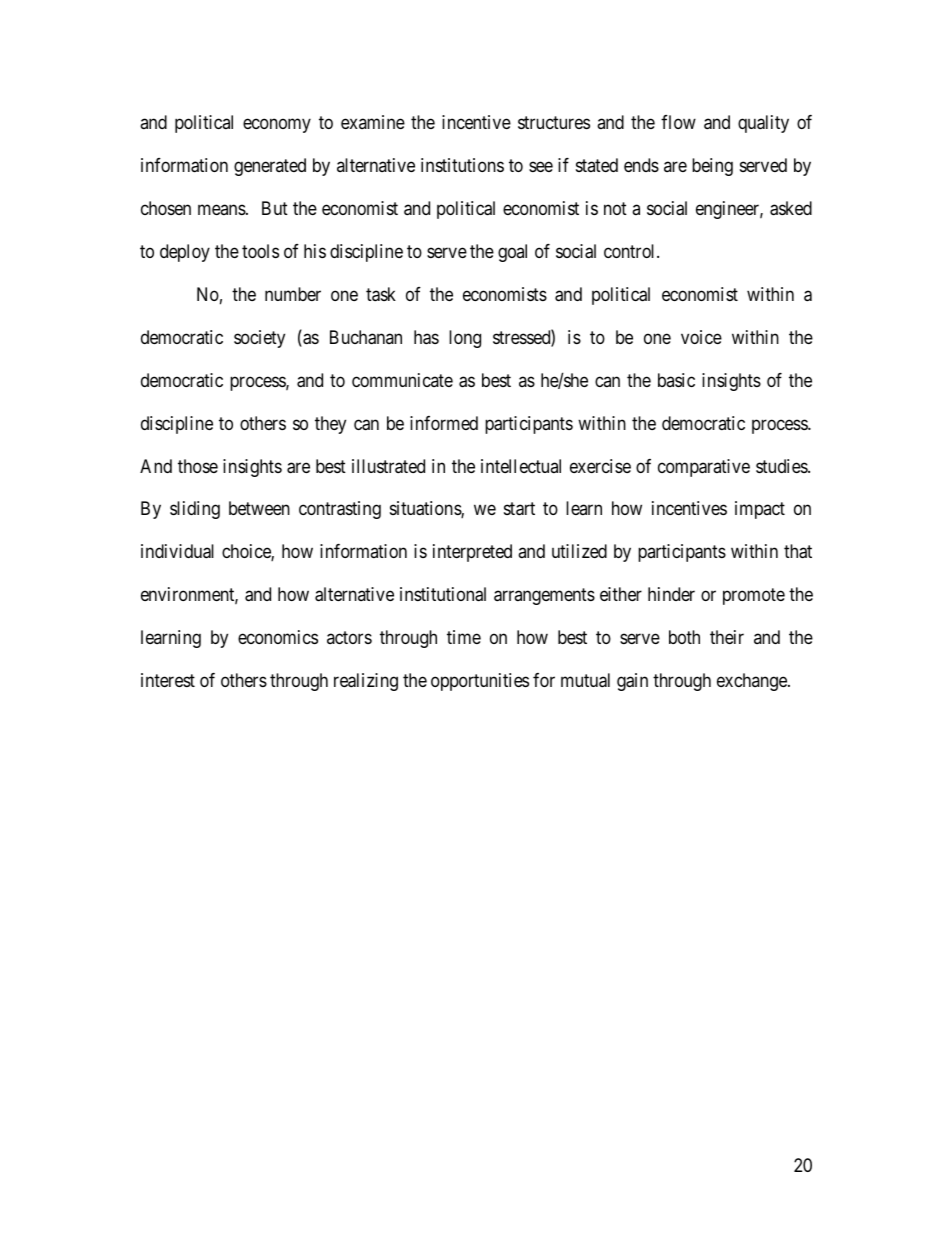  I want to click on economy, so click(277, 125).
